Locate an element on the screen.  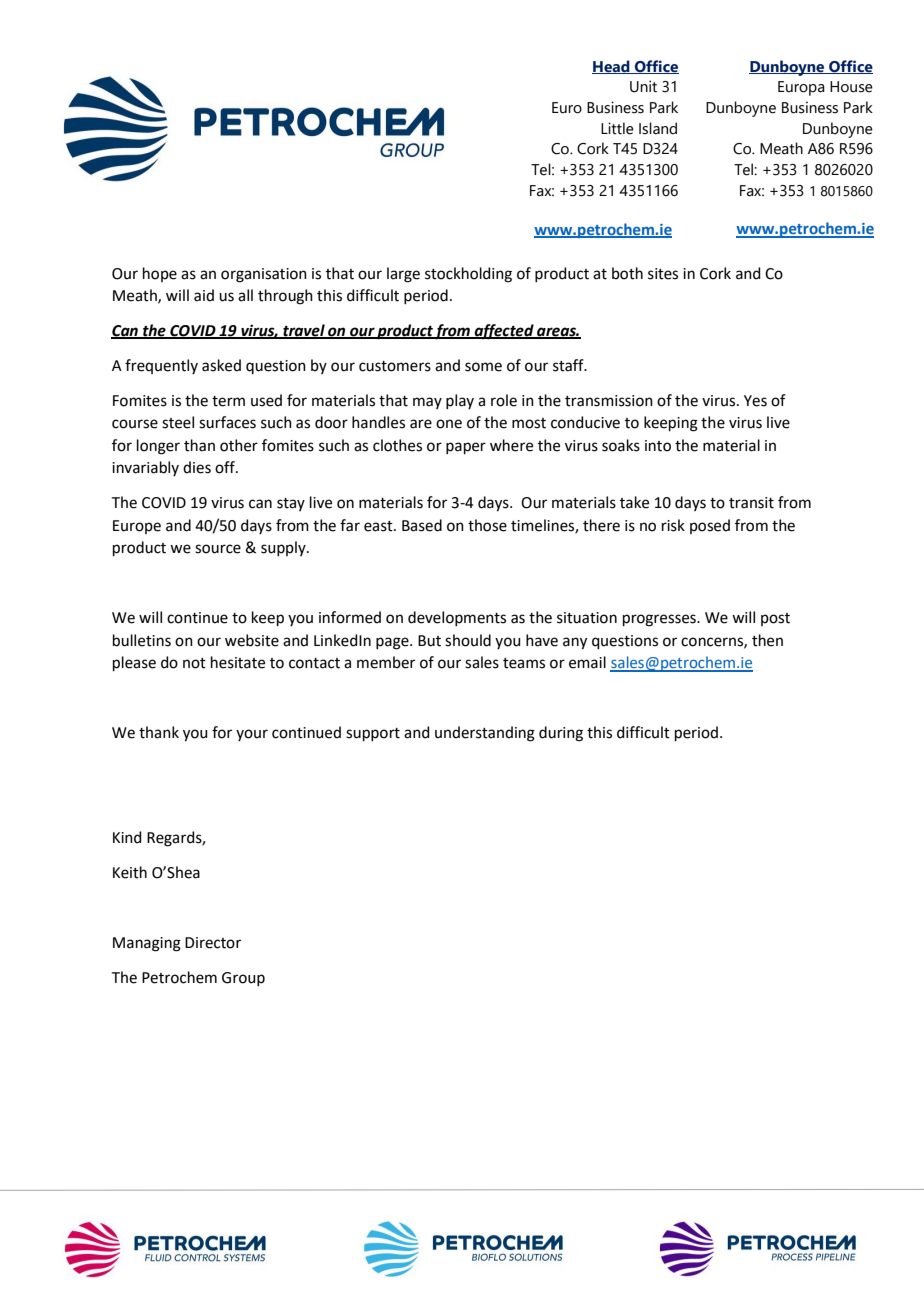
large is located at coordinates (403, 275).
